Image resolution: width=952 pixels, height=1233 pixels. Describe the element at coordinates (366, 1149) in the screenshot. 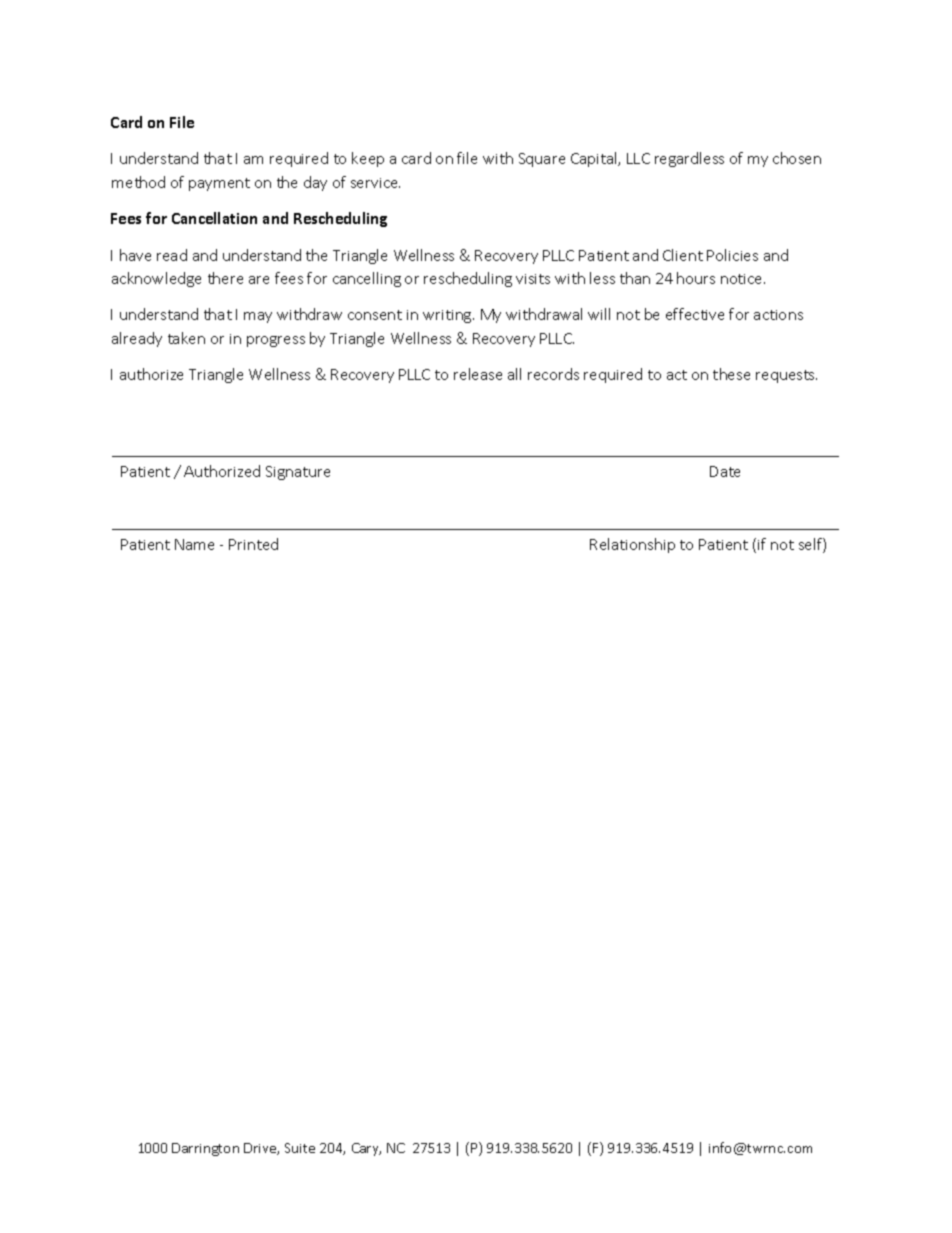

I see `Cary` at that location.
